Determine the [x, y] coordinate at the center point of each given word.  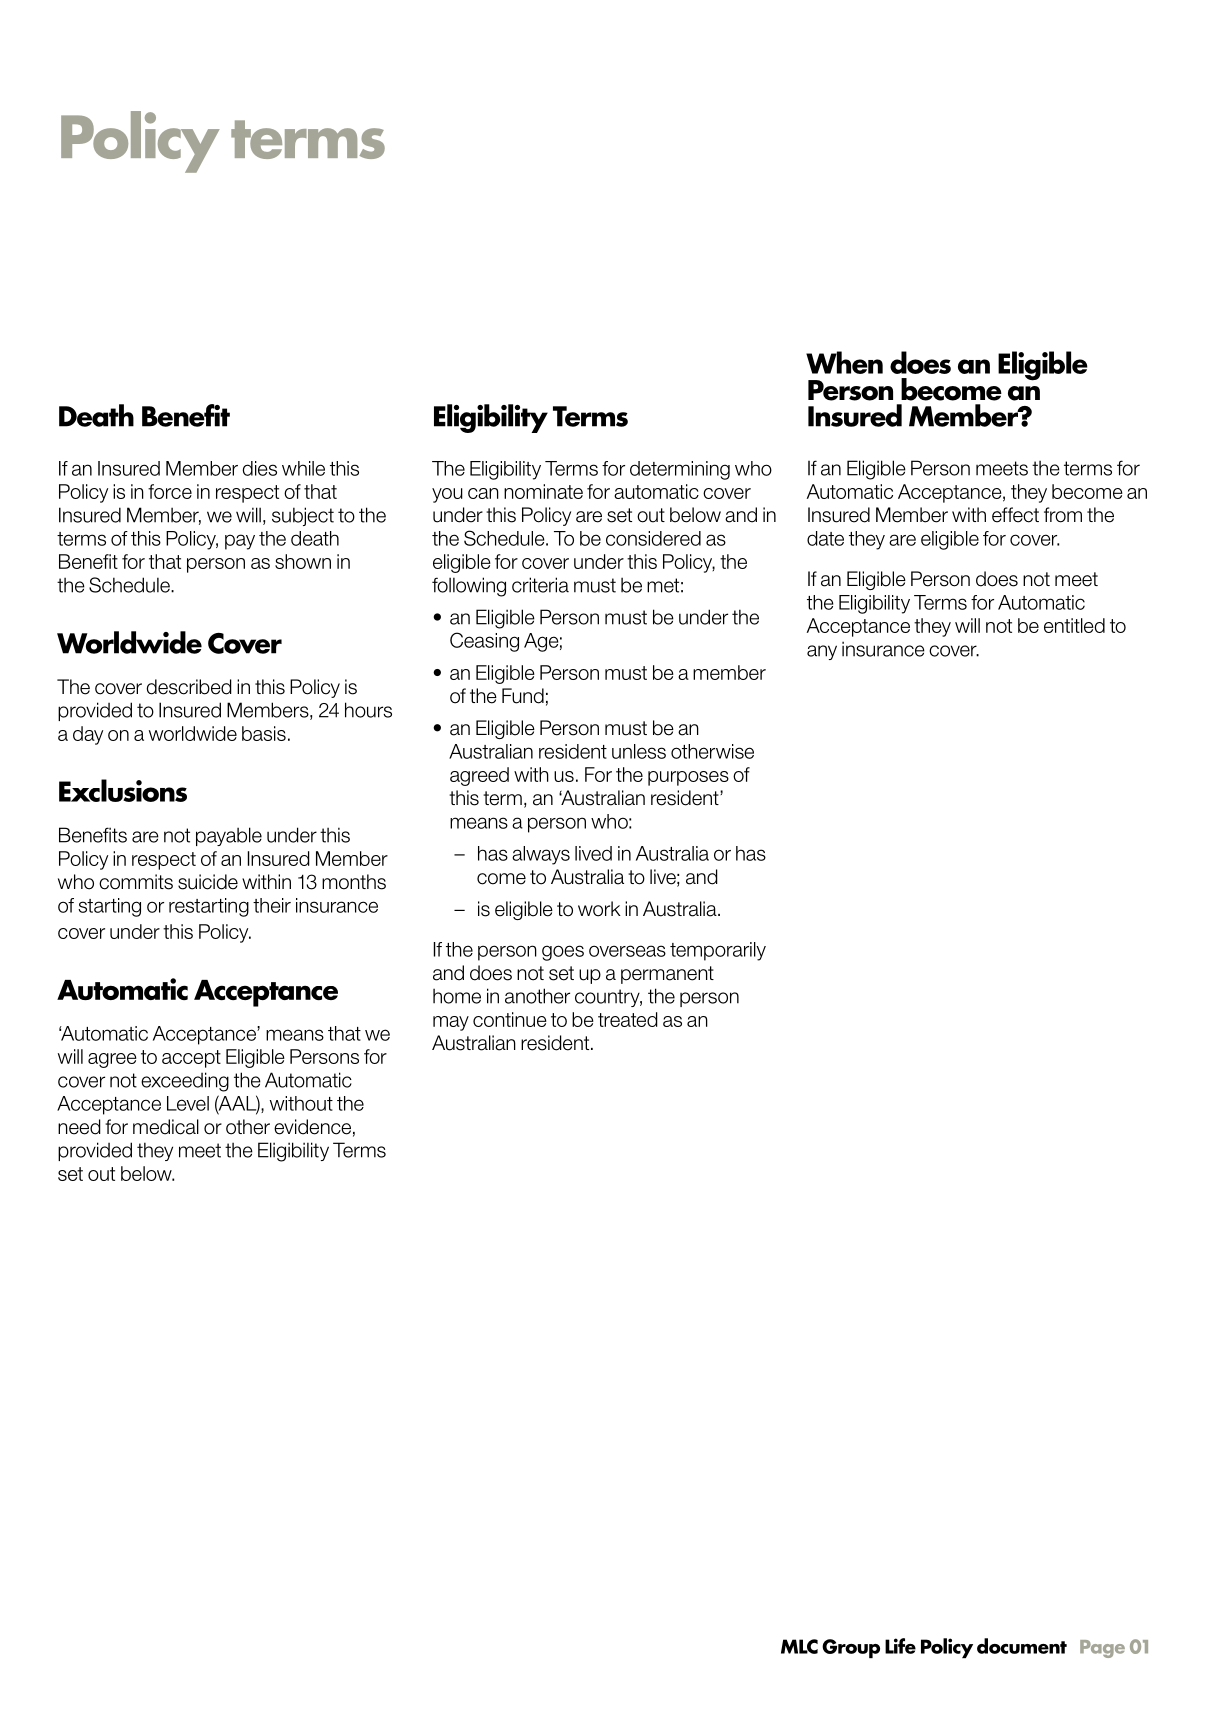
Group [851, 1648]
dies [259, 468]
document [1022, 1646]
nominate [543, 491]
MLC [799, 1646]
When [844, 362]
